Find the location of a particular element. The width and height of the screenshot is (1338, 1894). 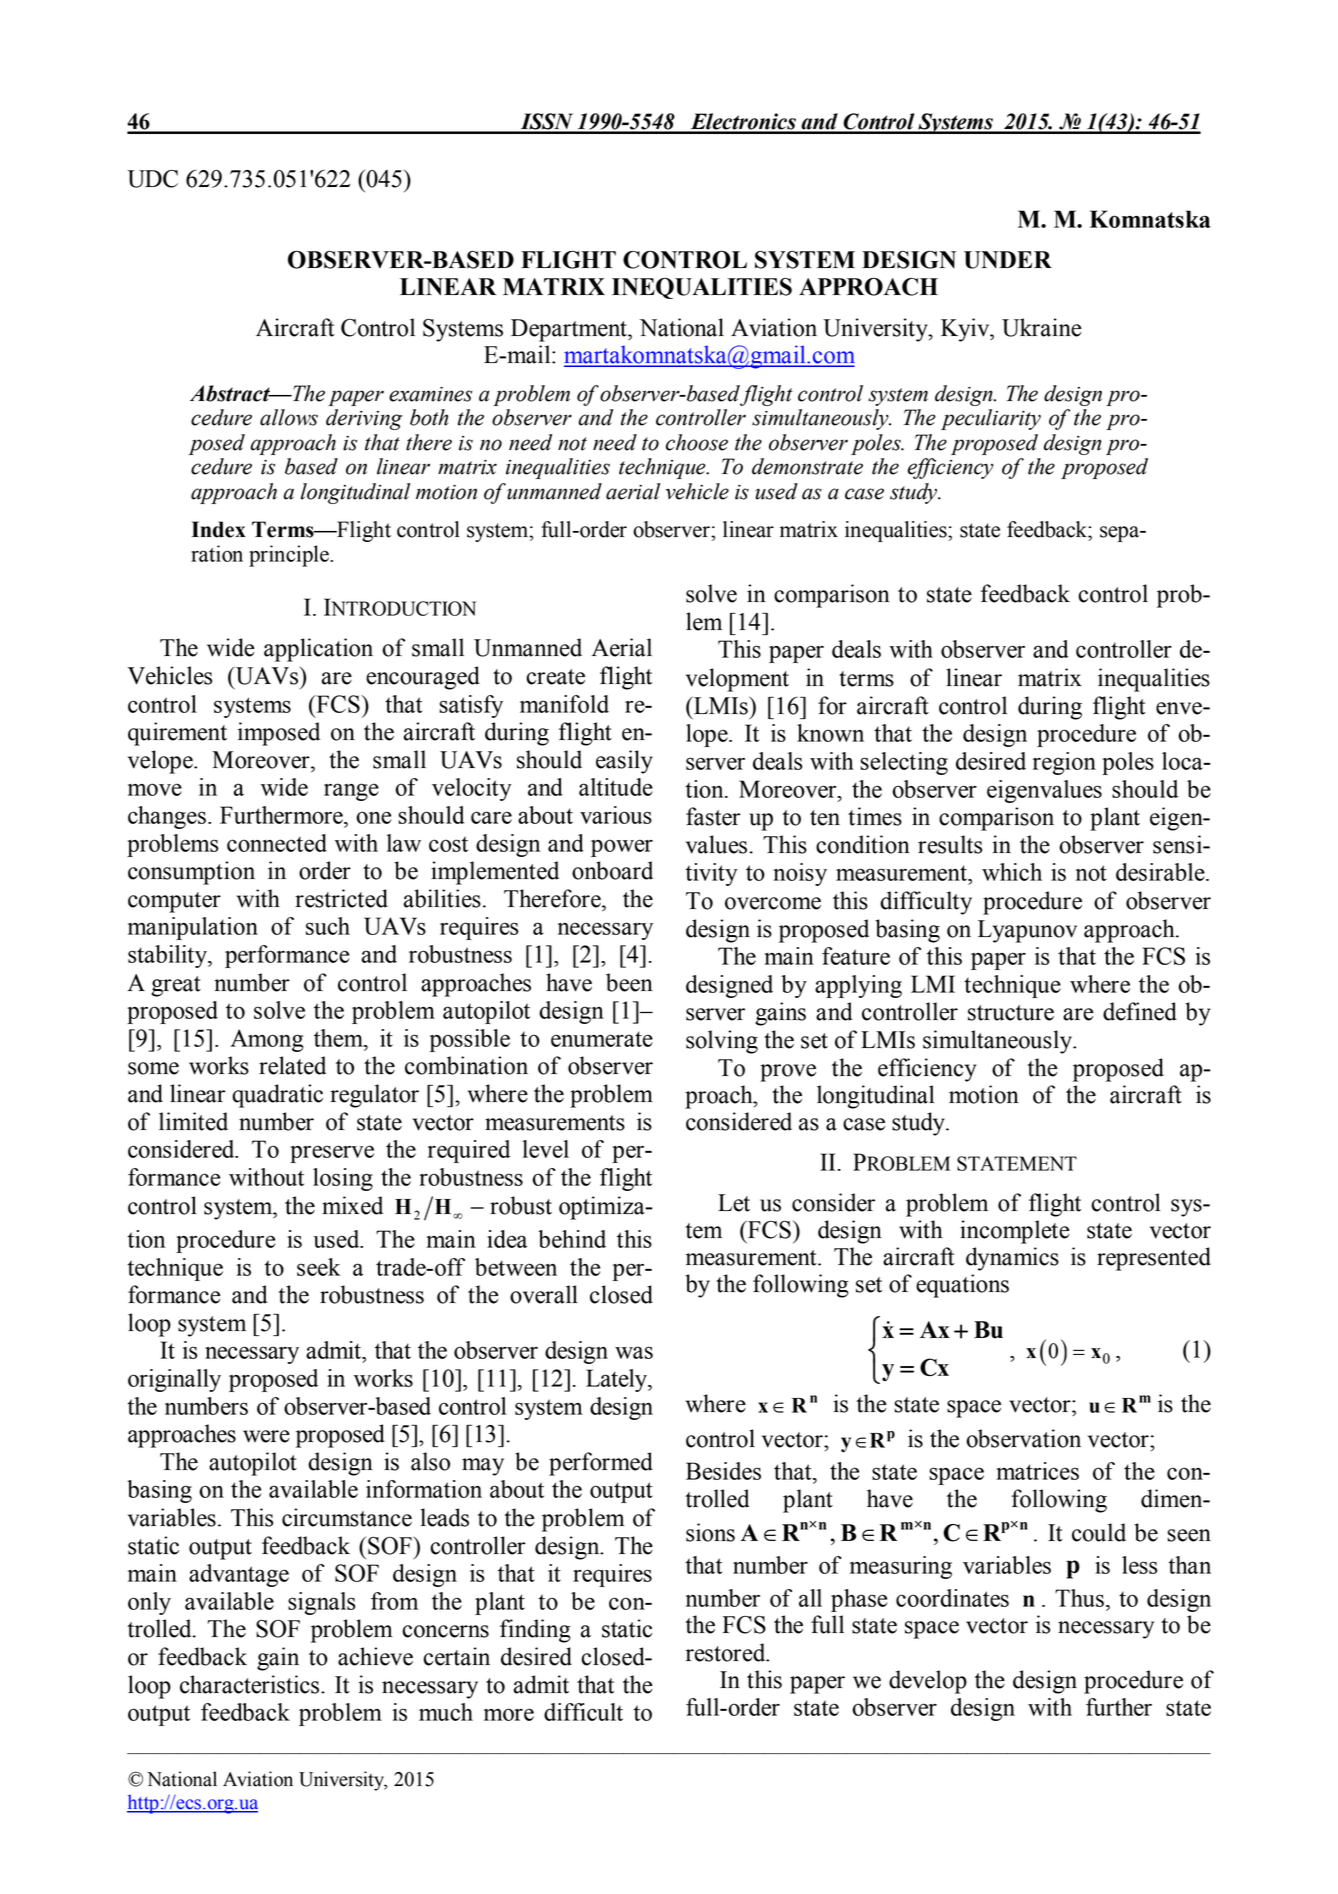

Among is located at coordinates (267, 1040).
